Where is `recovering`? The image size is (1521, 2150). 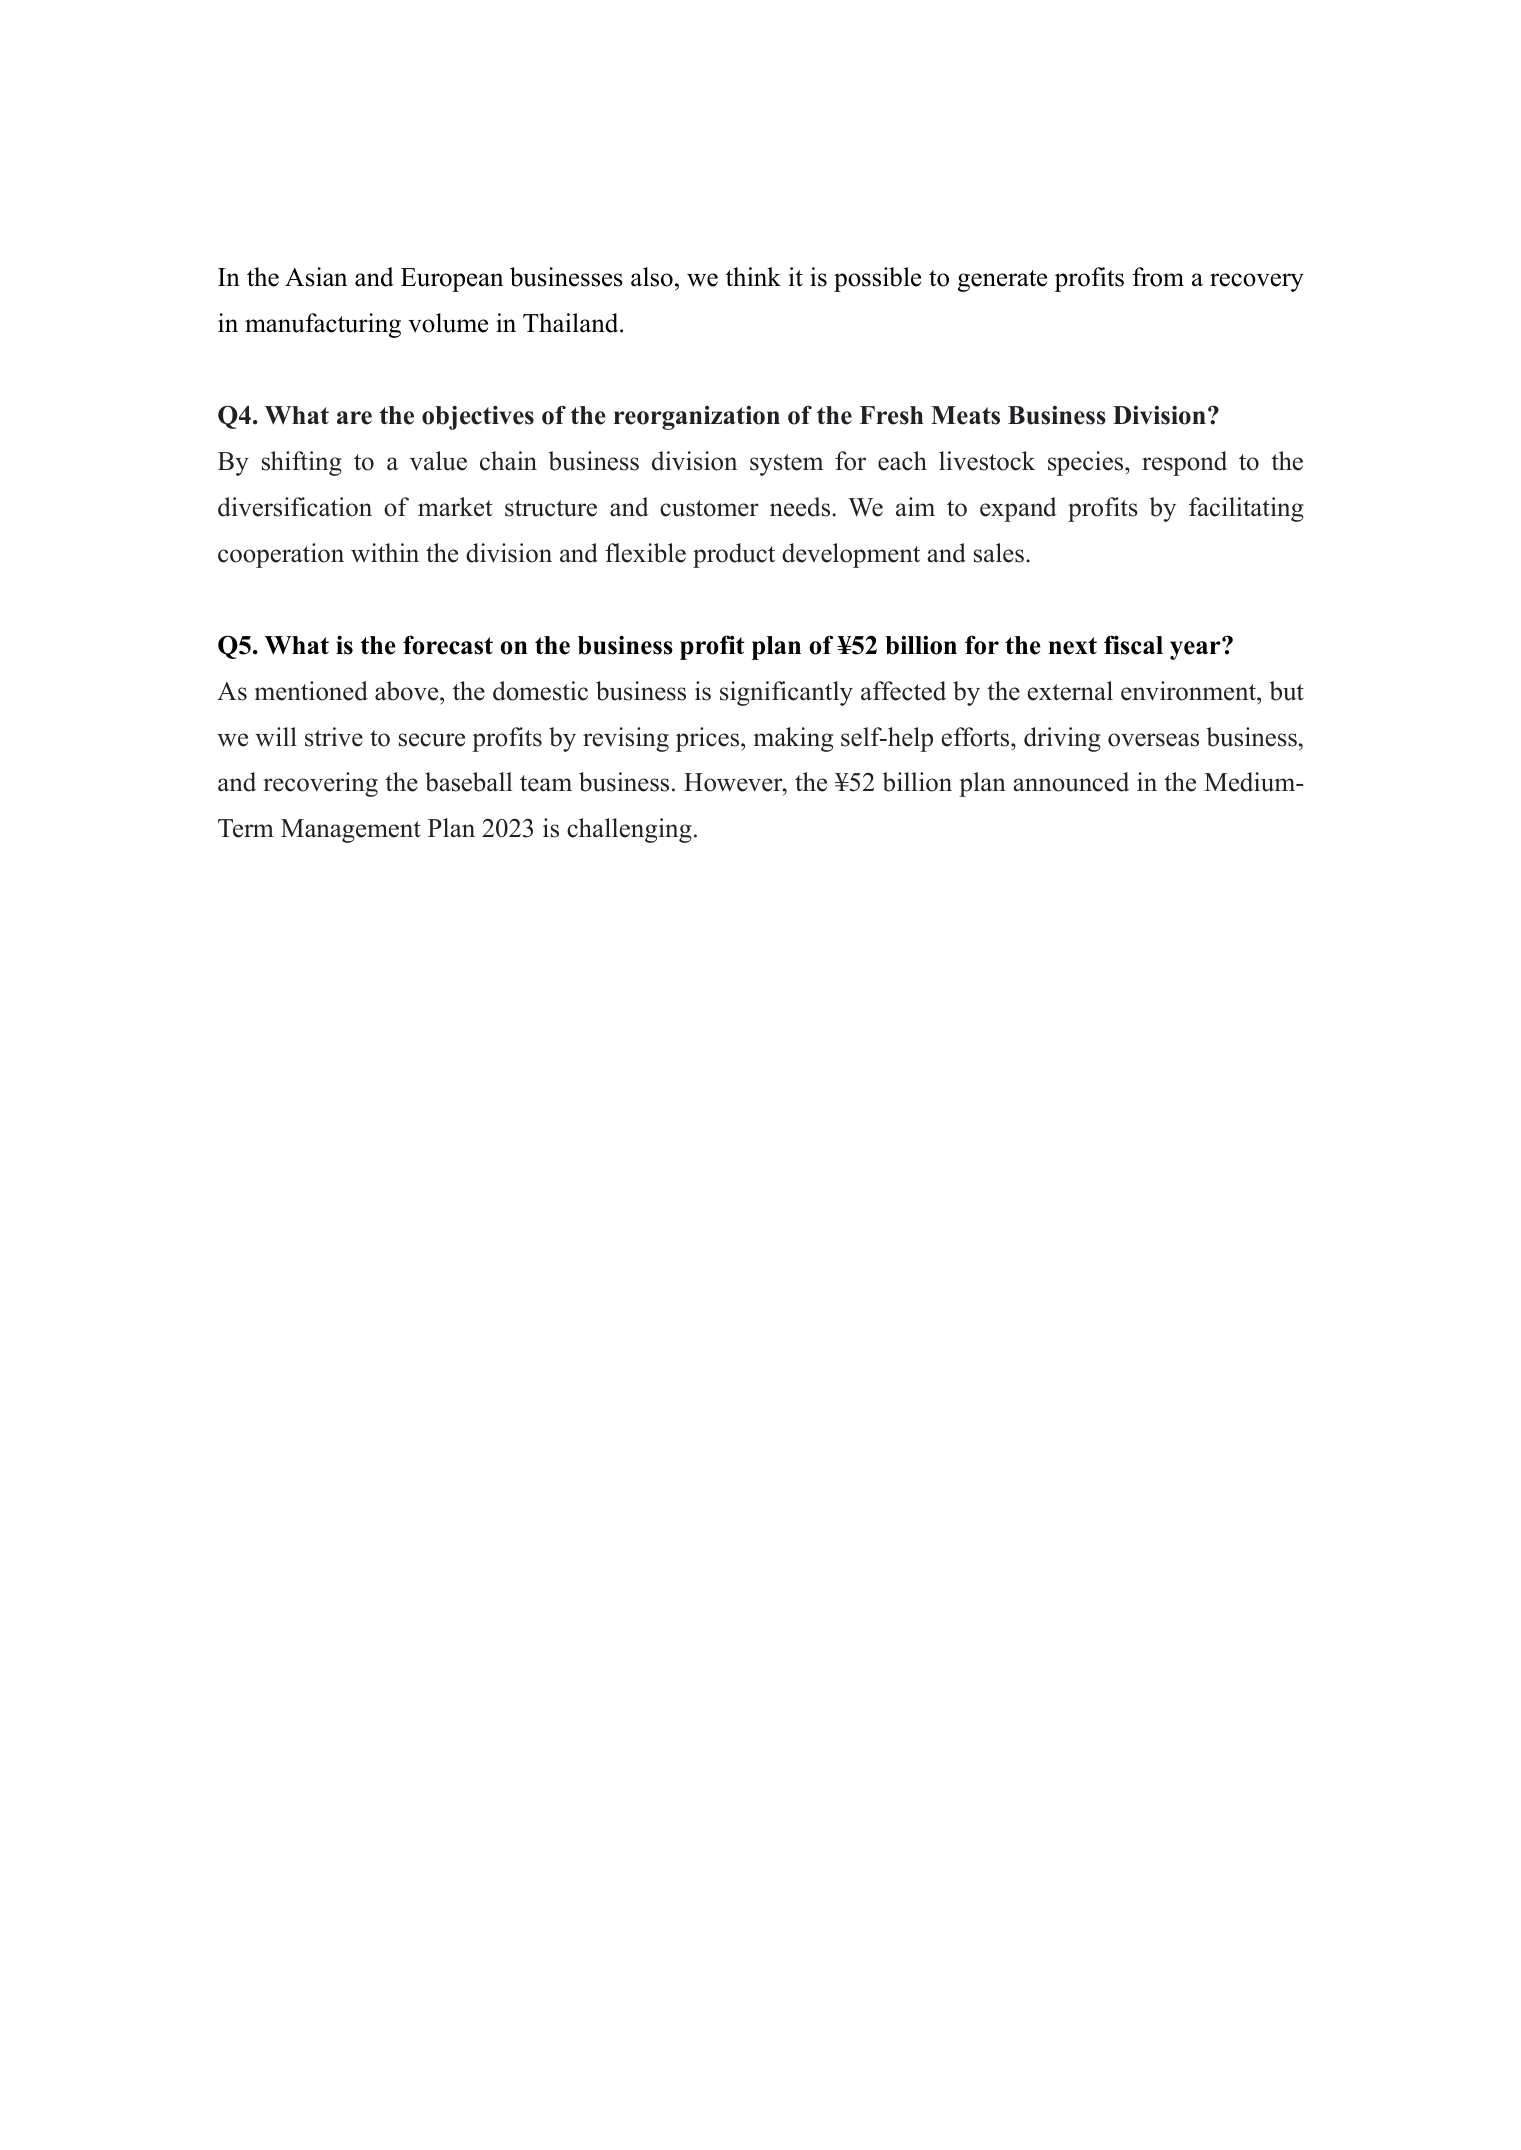 recovering is located at coordinates (320, 784).
